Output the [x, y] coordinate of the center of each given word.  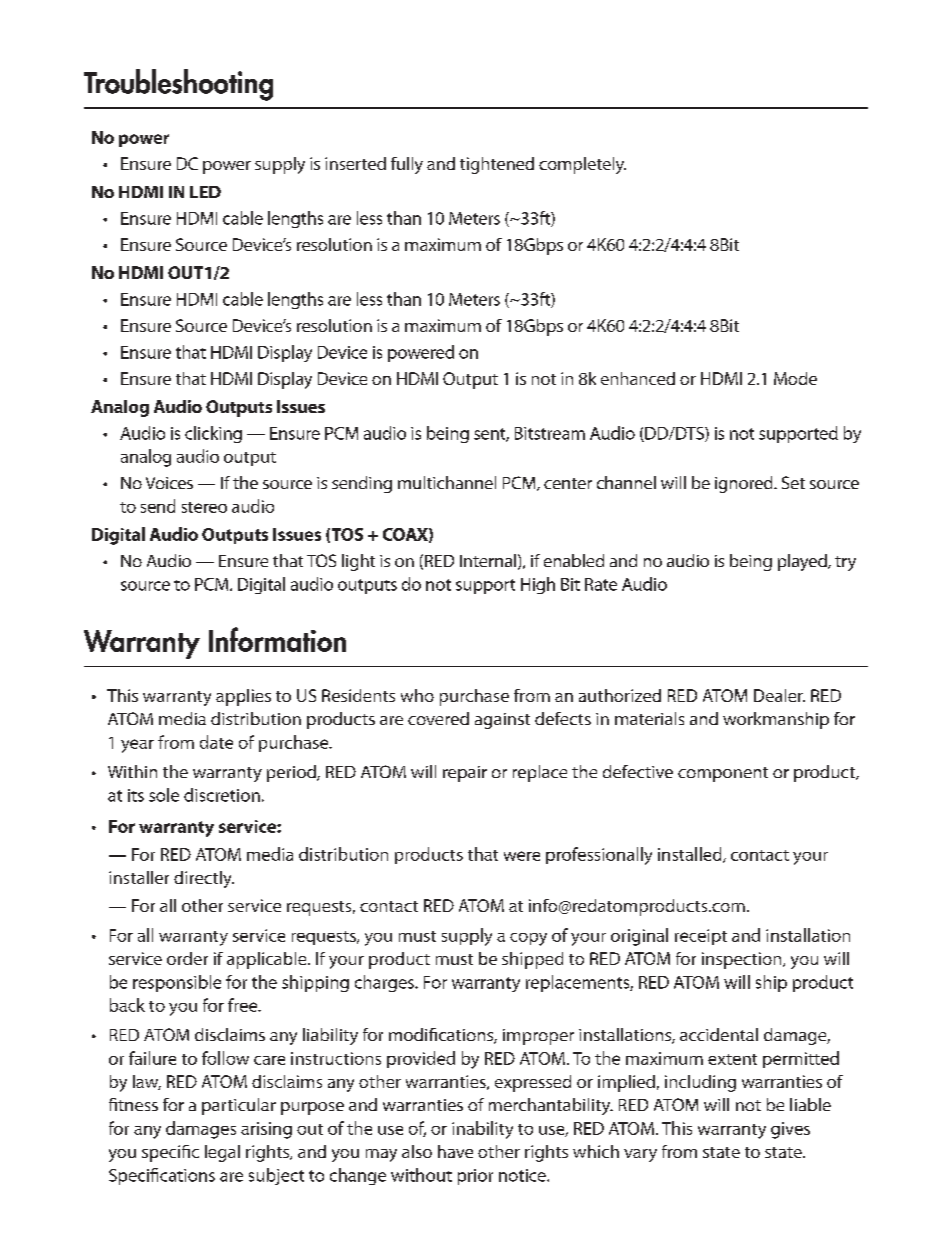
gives [790, 1130]
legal [222, 1153]
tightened [497, 165]
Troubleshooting [178, 85]
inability [482, 1130]
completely [582, 165]
